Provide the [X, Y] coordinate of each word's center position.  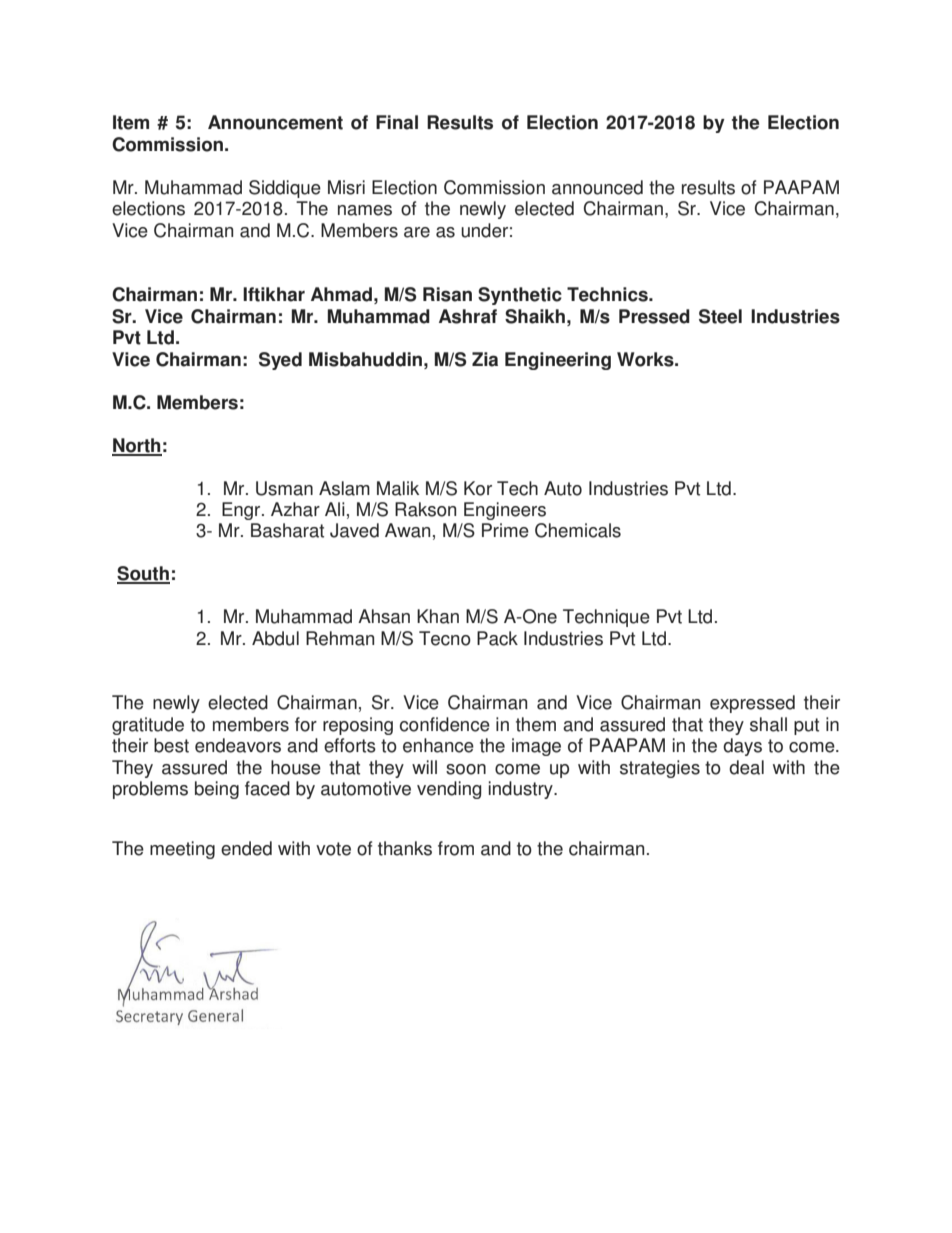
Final [397, 122]
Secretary [152, 957]
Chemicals [578, 530]
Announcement [275, 122]
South [143, 574]
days [742, 747]
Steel [720, 316]
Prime [505, 530]
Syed [280, 361]
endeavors [238, 745]
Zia [485, 359]
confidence [445, 724]
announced [597, 187]
